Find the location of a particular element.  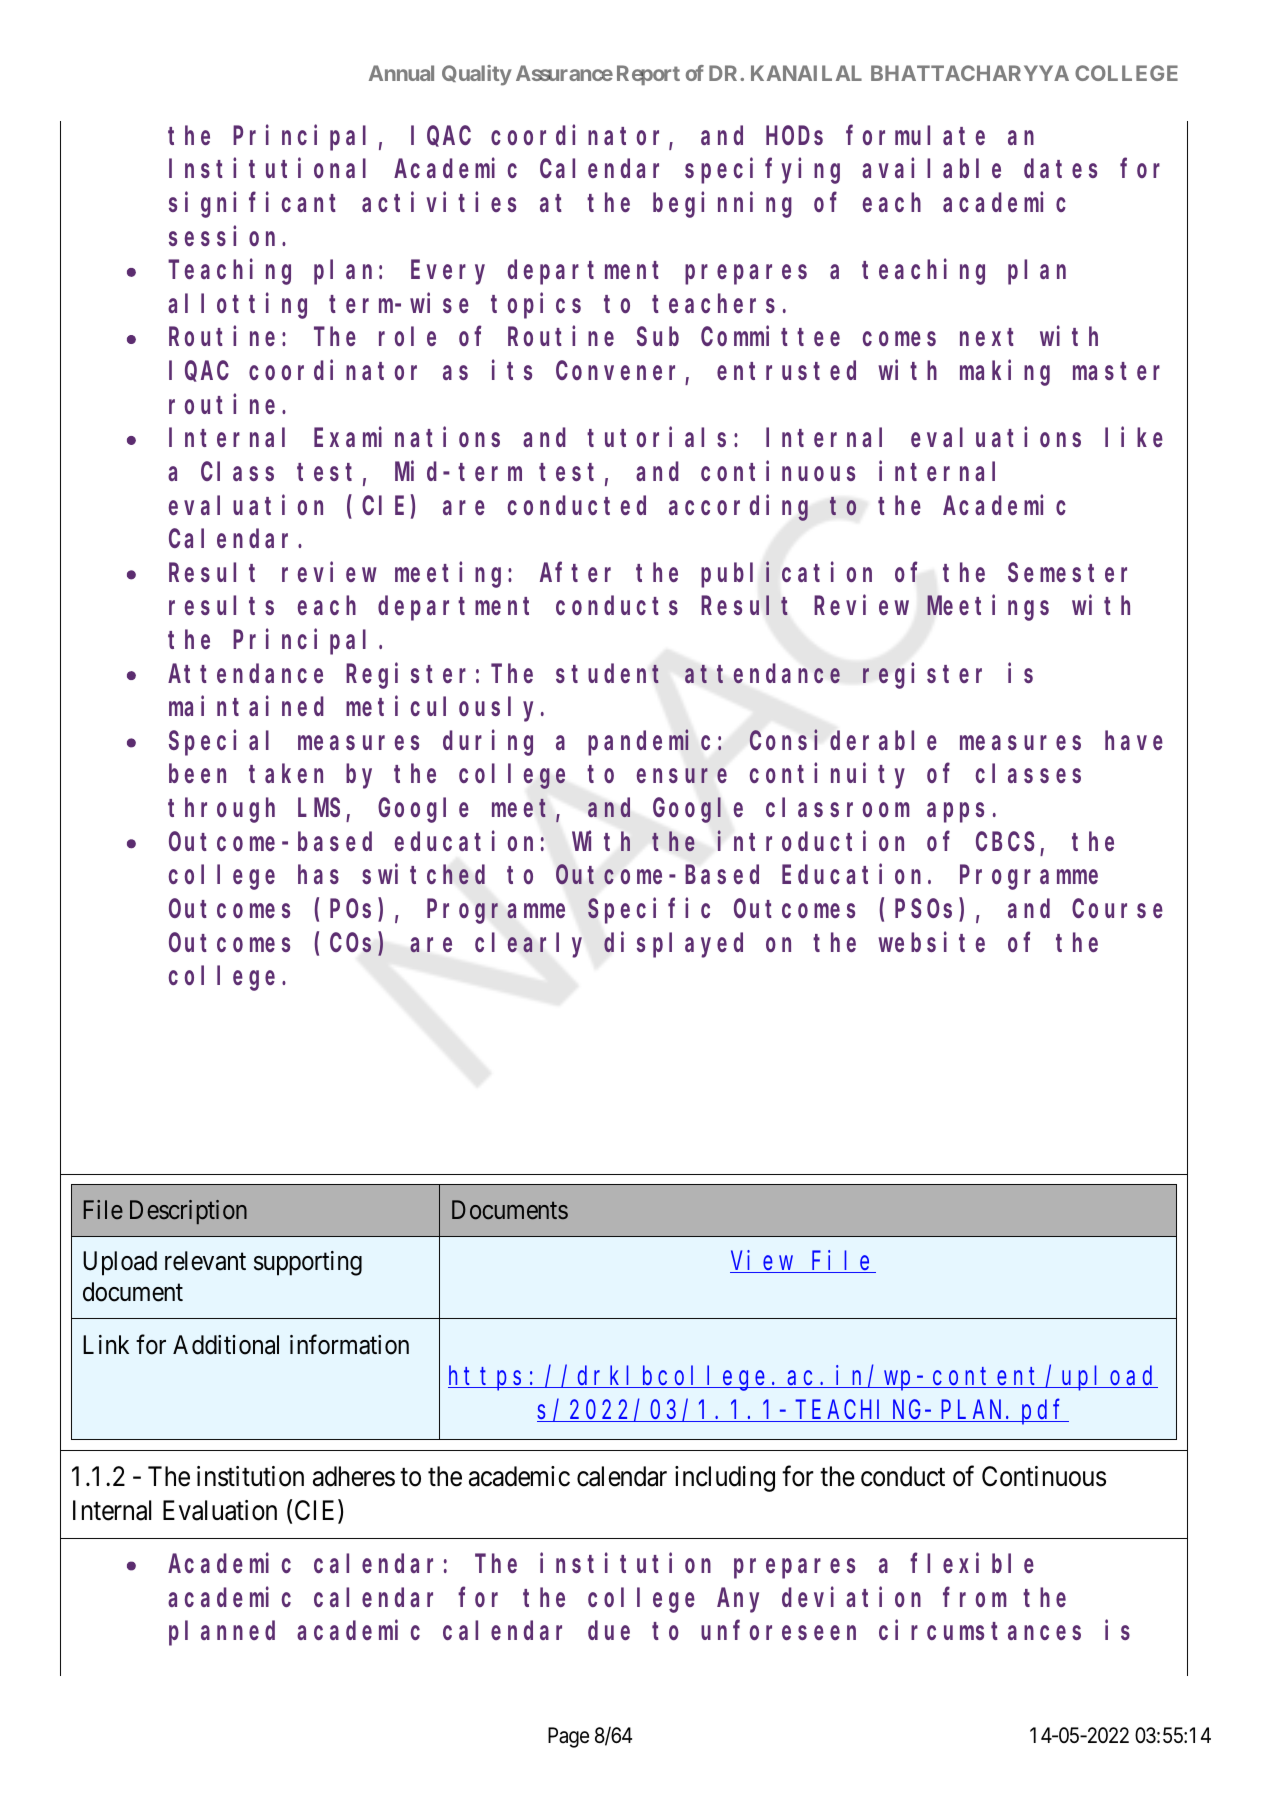

Report is located at coordinates (648, 75).
